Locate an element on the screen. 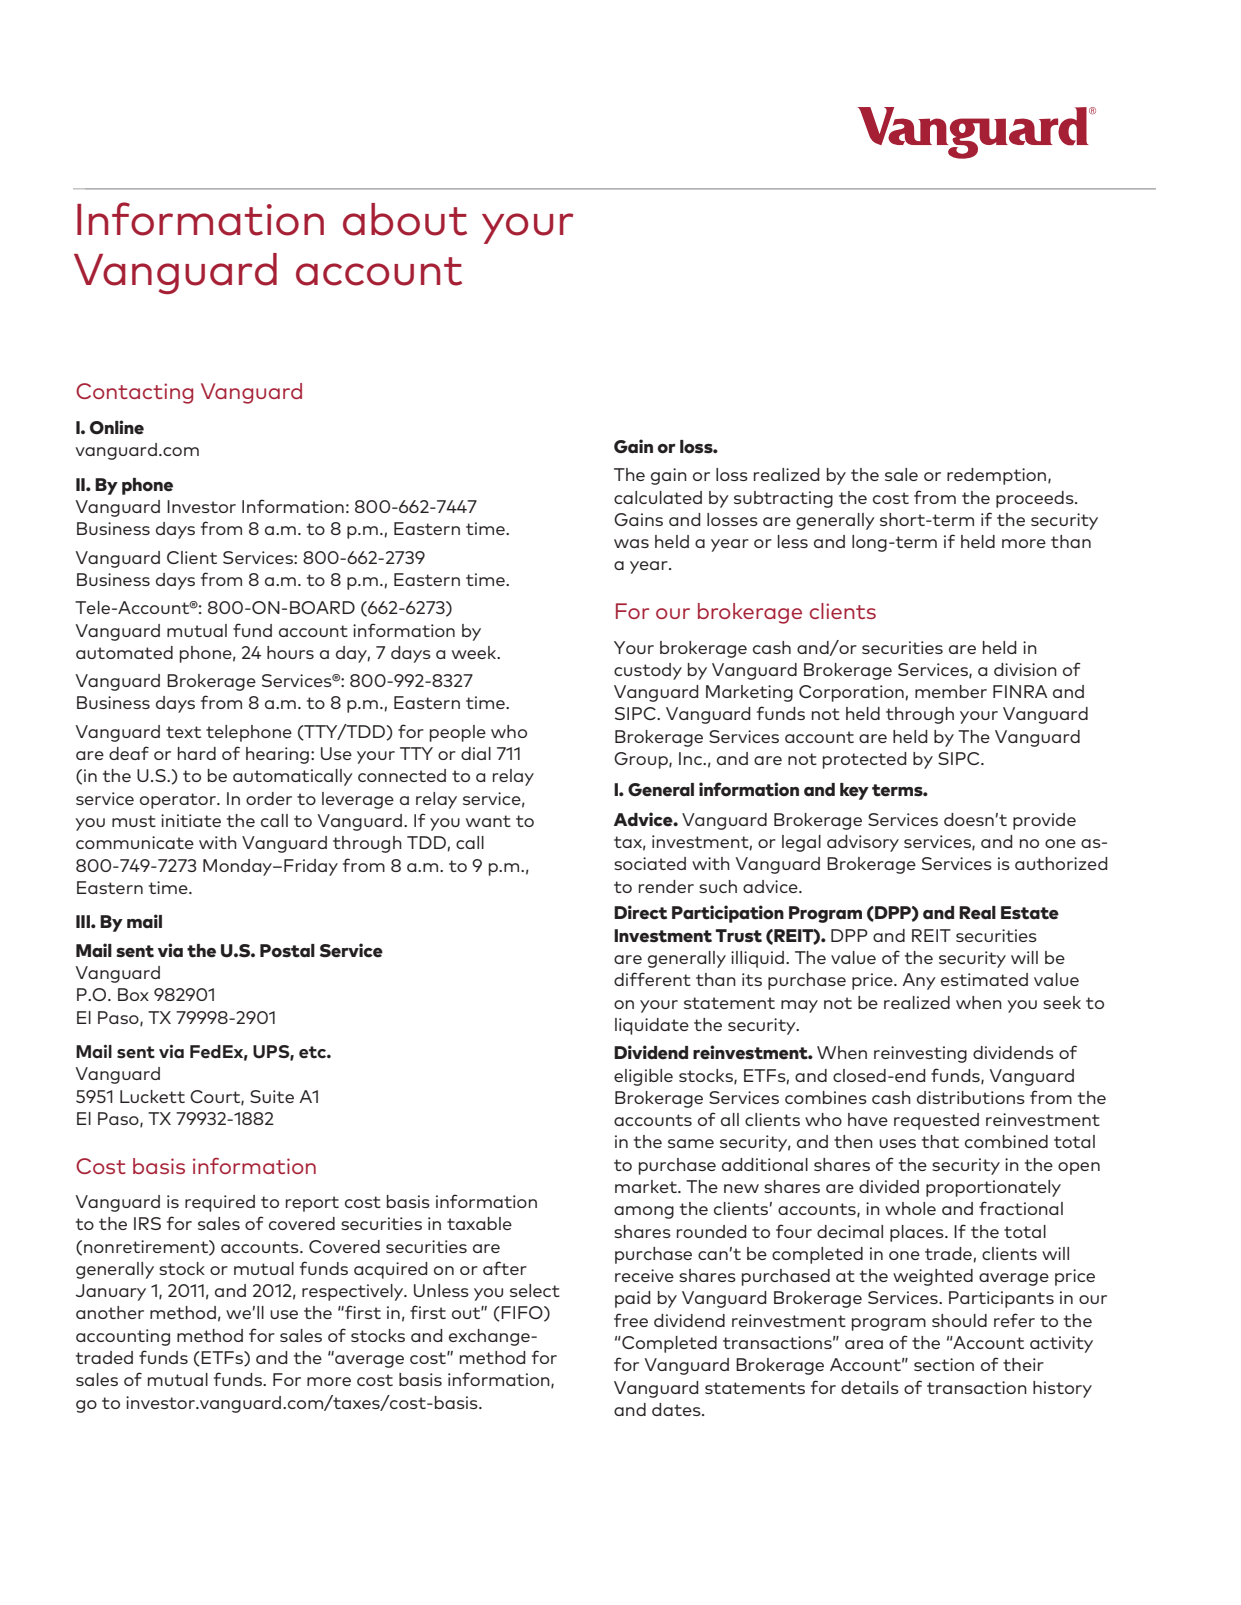 The height and width of the screenshot is (1605, 1241). initiate is located at coordinates (191, 820).
